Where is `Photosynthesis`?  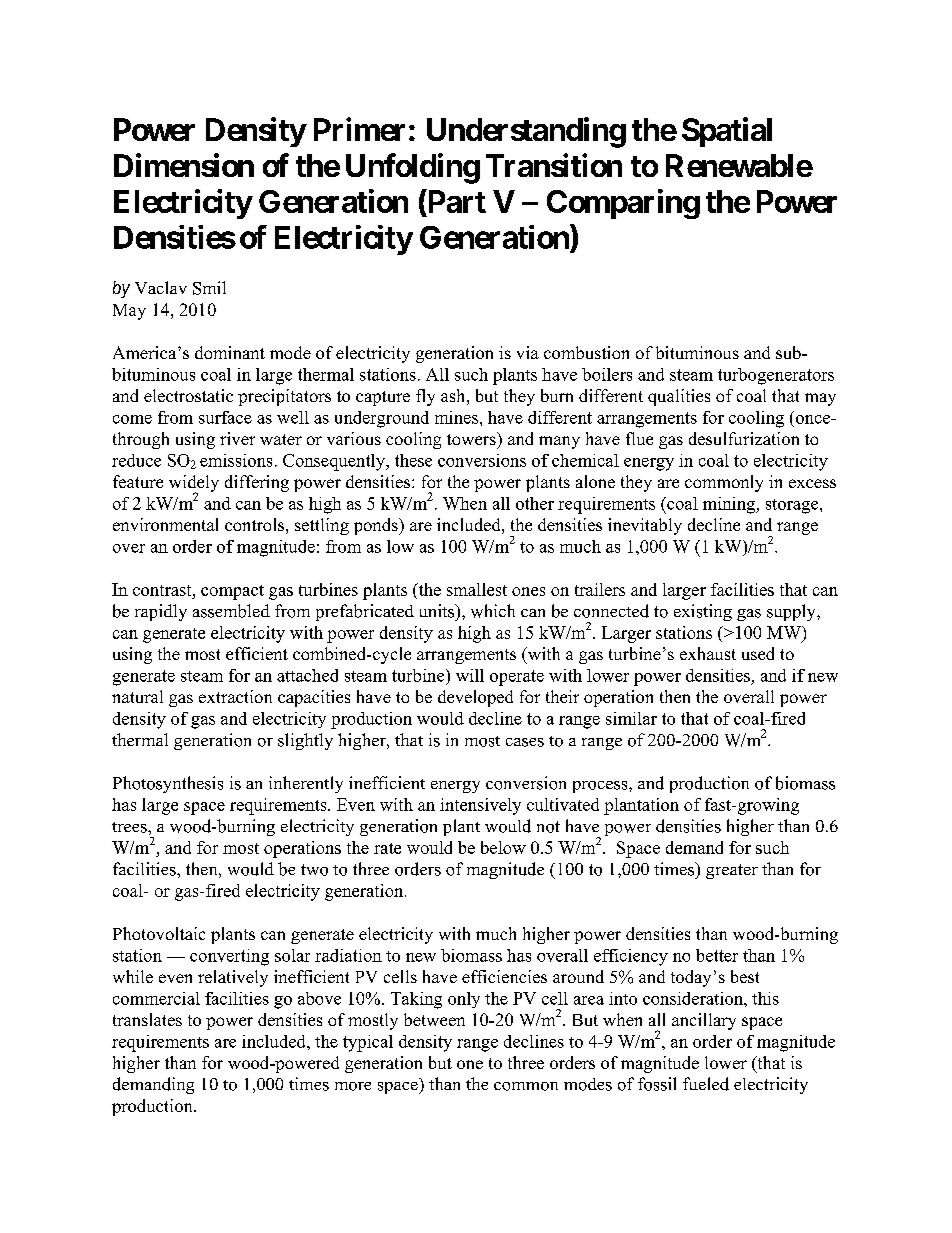 Photosynthesis is located at coordinates (168, 784).
